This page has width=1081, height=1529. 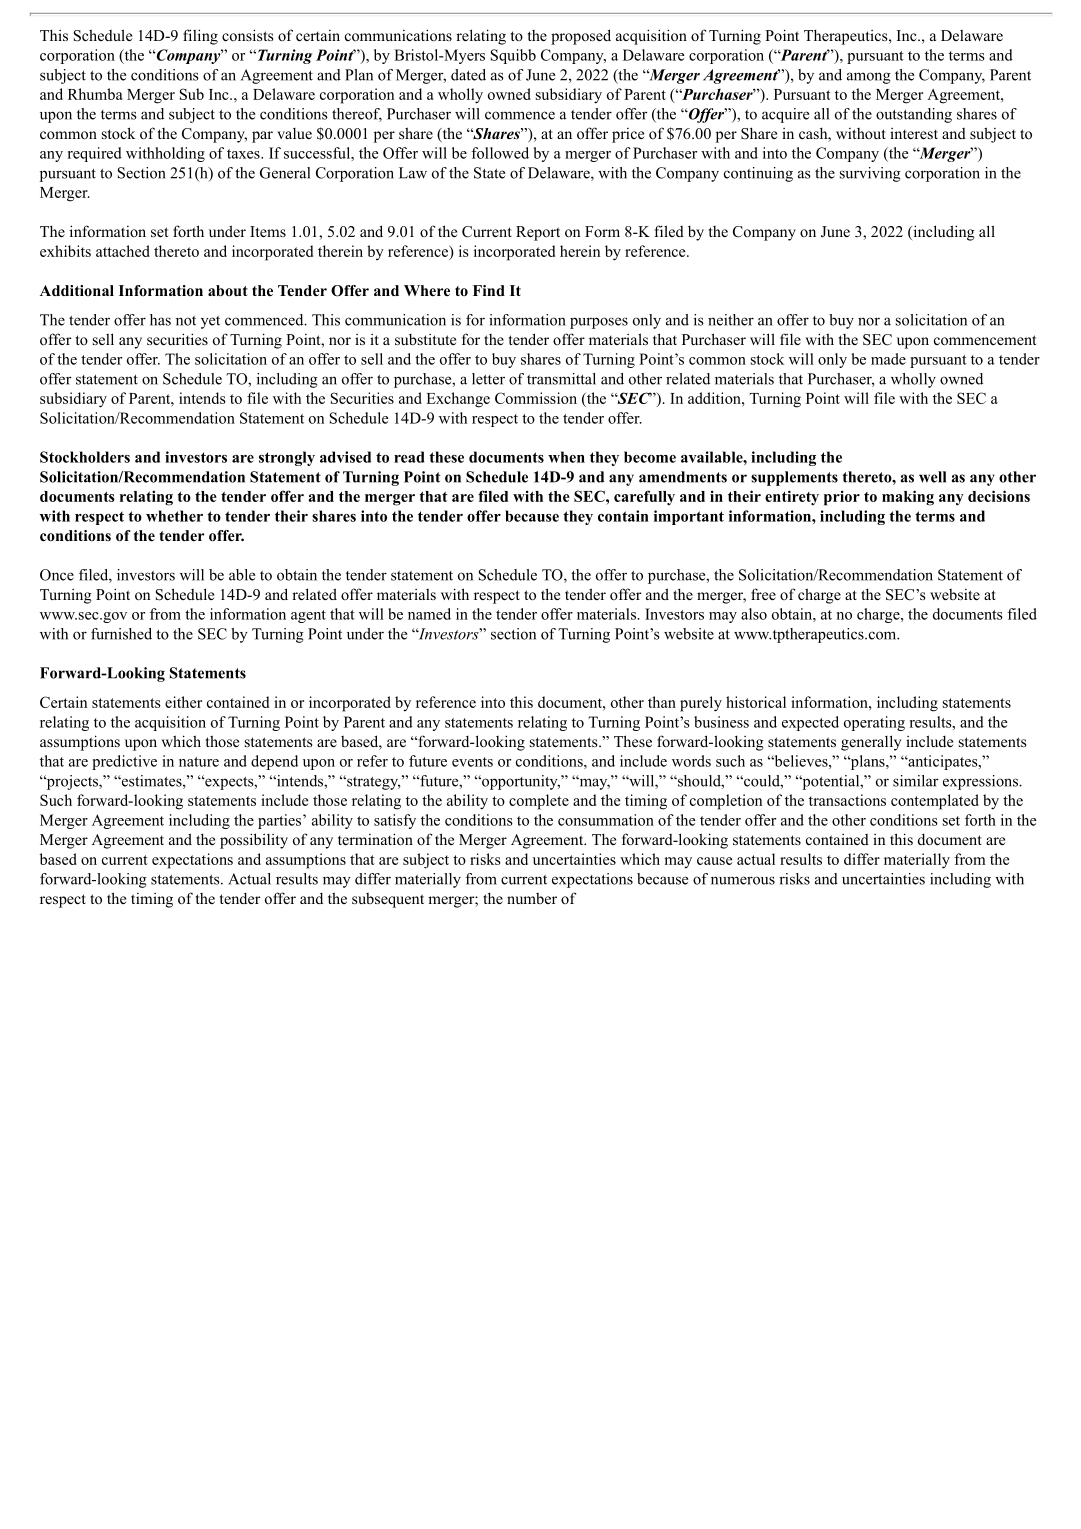 I want to click on possibility, so click(x=254, y=841).
